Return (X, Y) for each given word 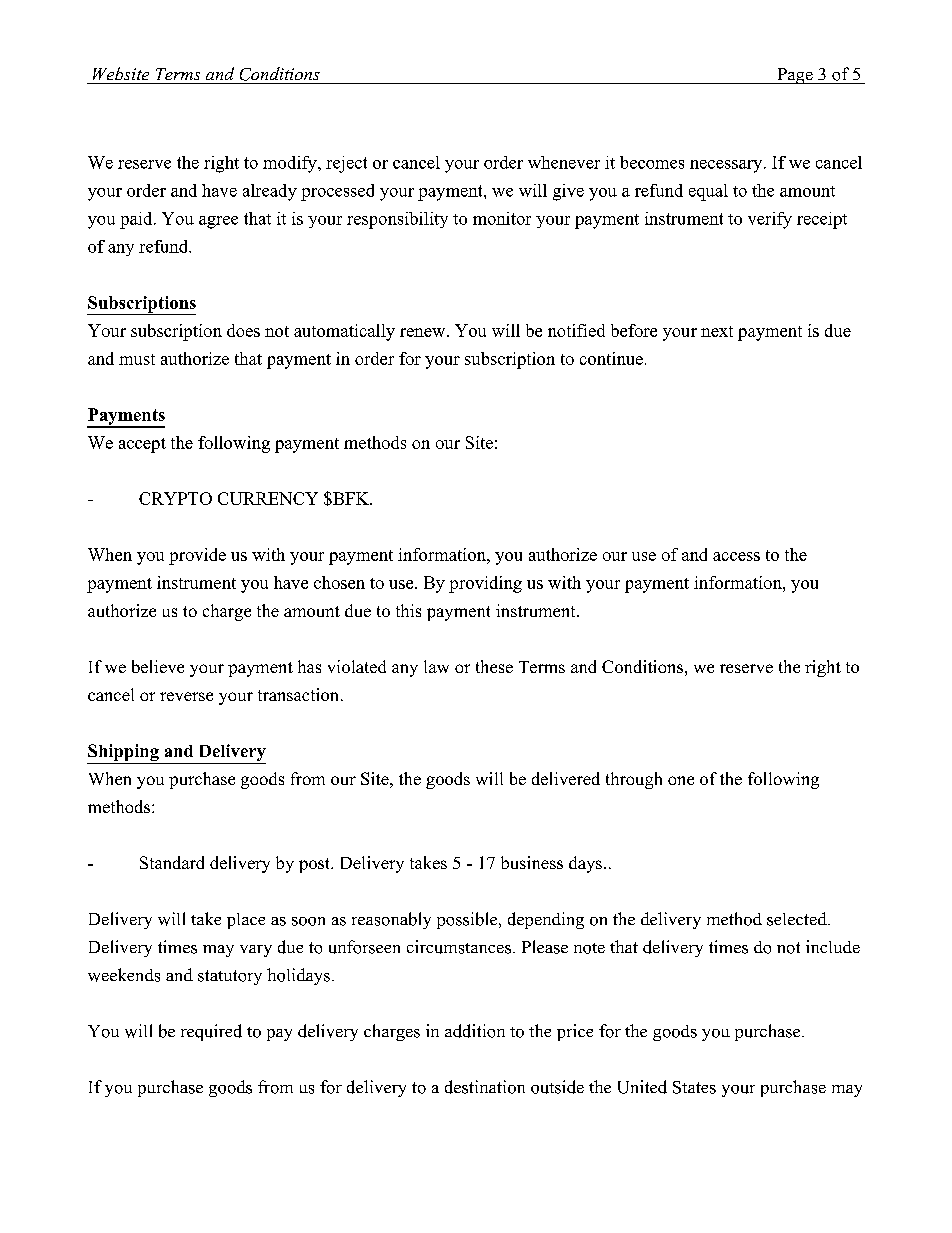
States (694, 1087)
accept (142, 445)
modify (291, 164)
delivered (566, 778)
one (681, 780)
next (717, 331)
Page (795, 76)
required (211, 1032)
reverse (186, 696)
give (568, 192)
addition (475, 1031)
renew (424, 332)
